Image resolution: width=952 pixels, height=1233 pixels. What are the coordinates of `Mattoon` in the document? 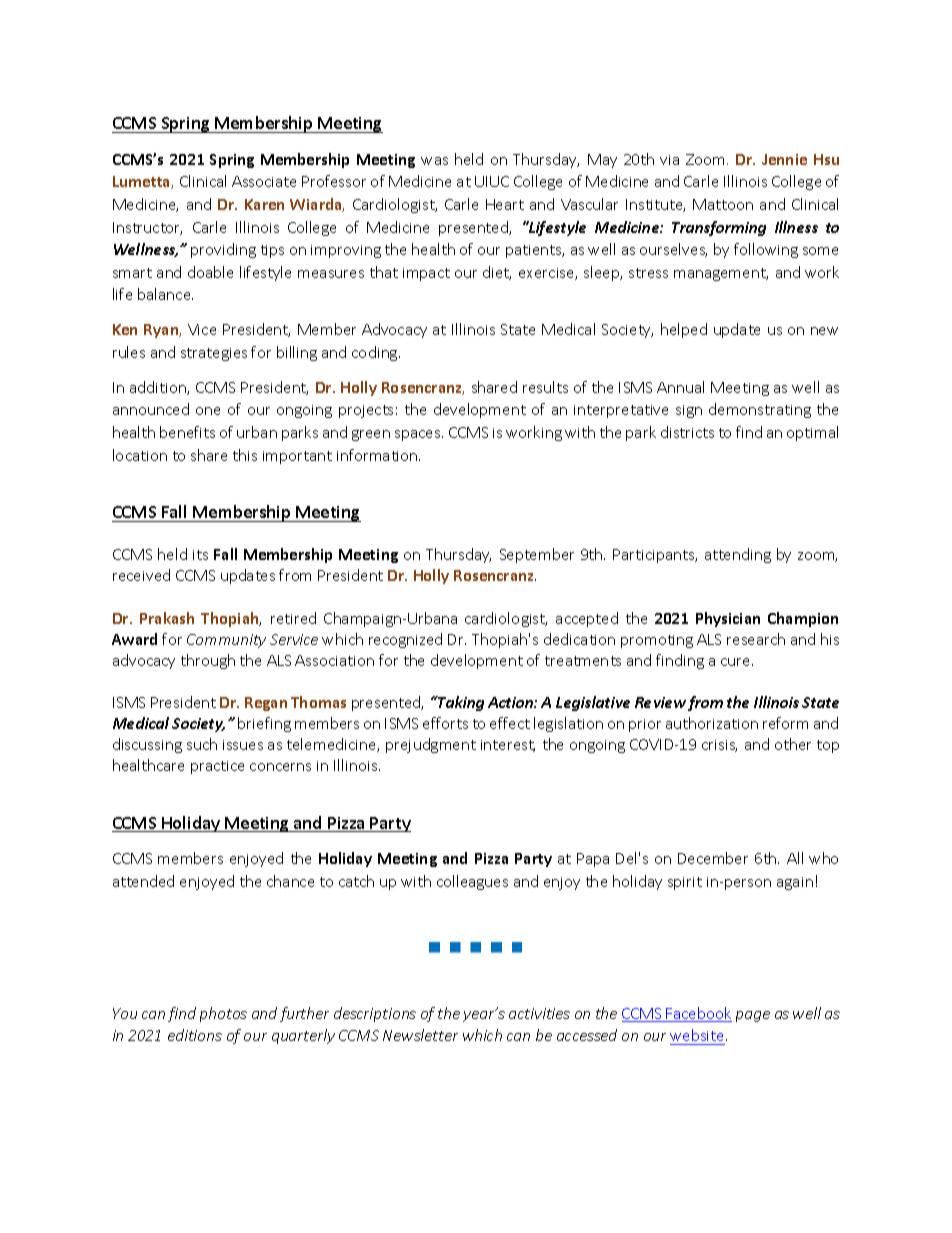 It's located at (723, 204).
